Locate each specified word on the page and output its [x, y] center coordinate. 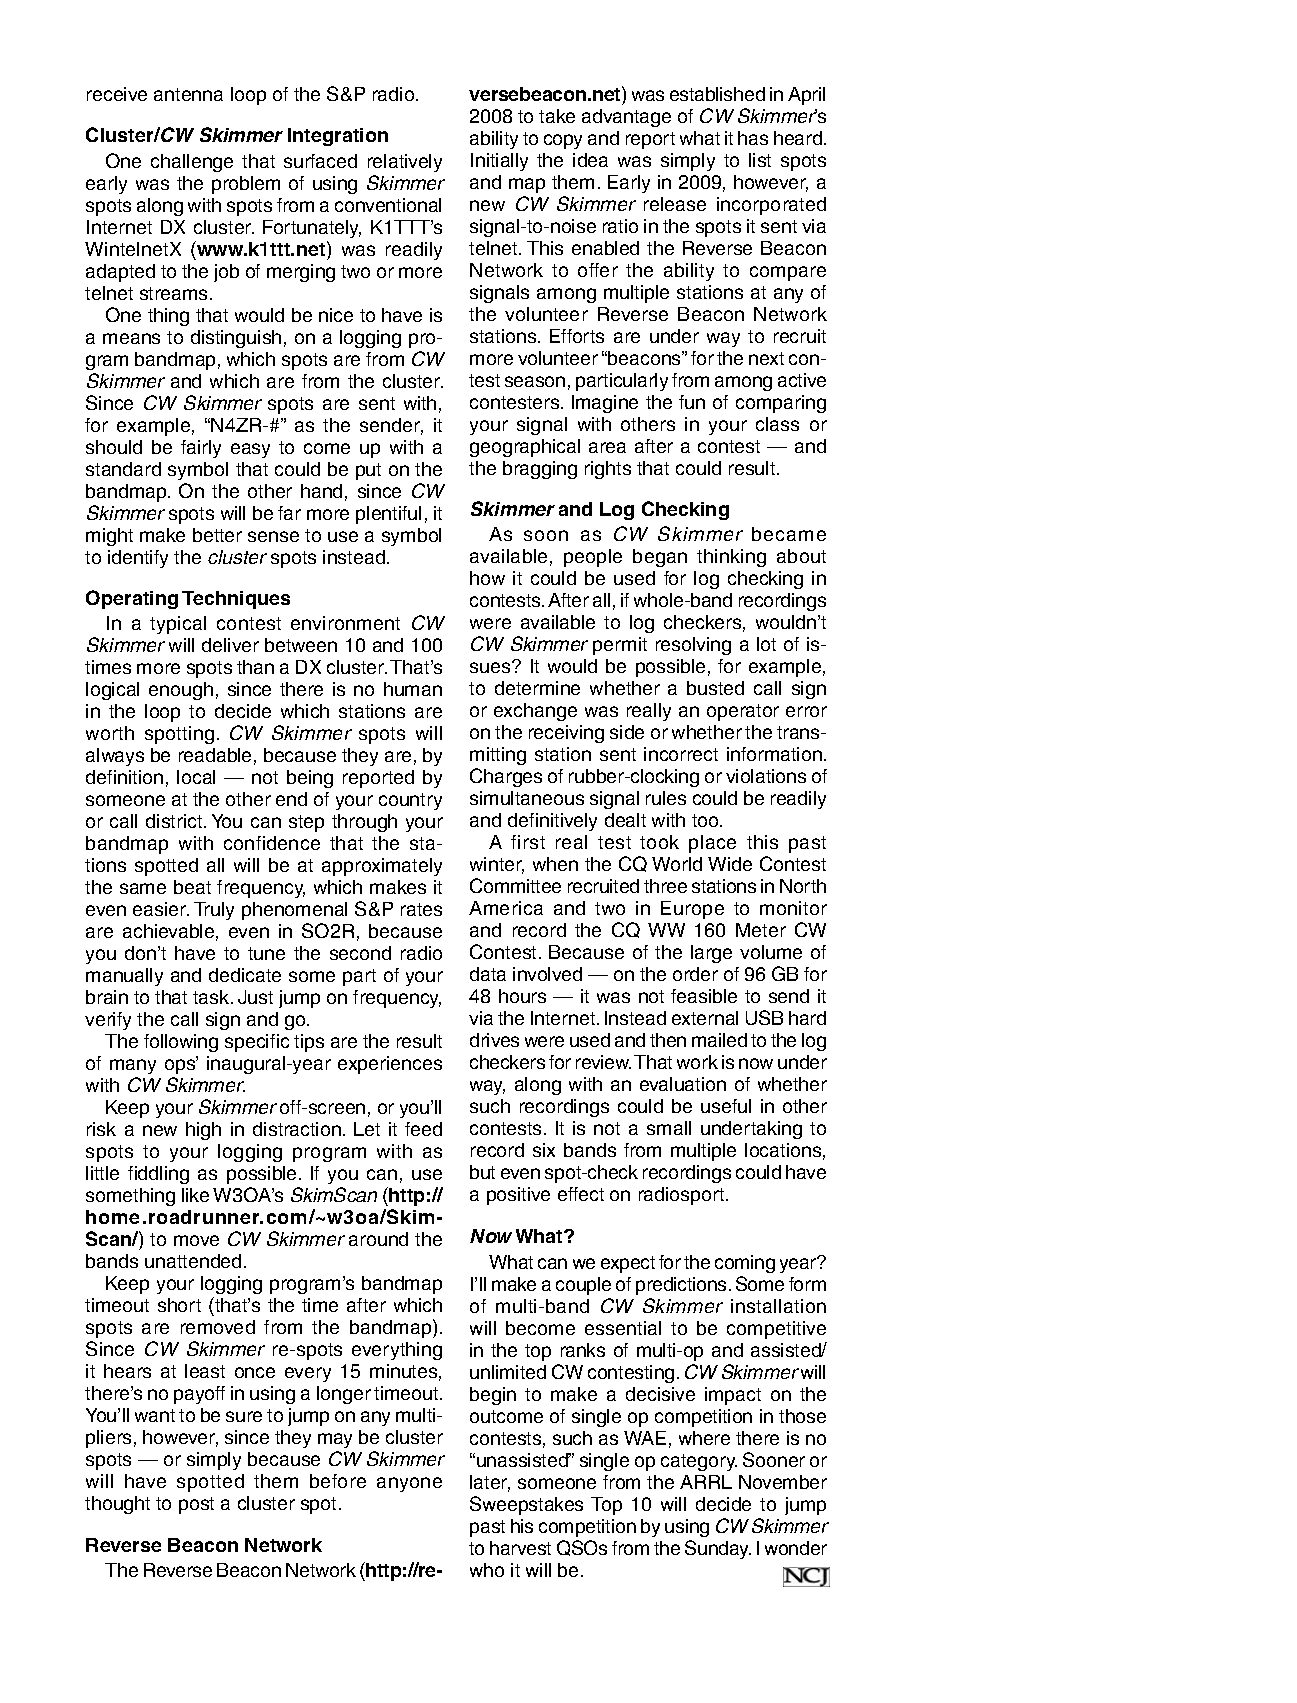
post [196, 1505]
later [490, 1483]
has [753, 138]
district [175, 821]
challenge [192, 163]
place [712, 844]
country [410, 801]
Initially [499, 162]
